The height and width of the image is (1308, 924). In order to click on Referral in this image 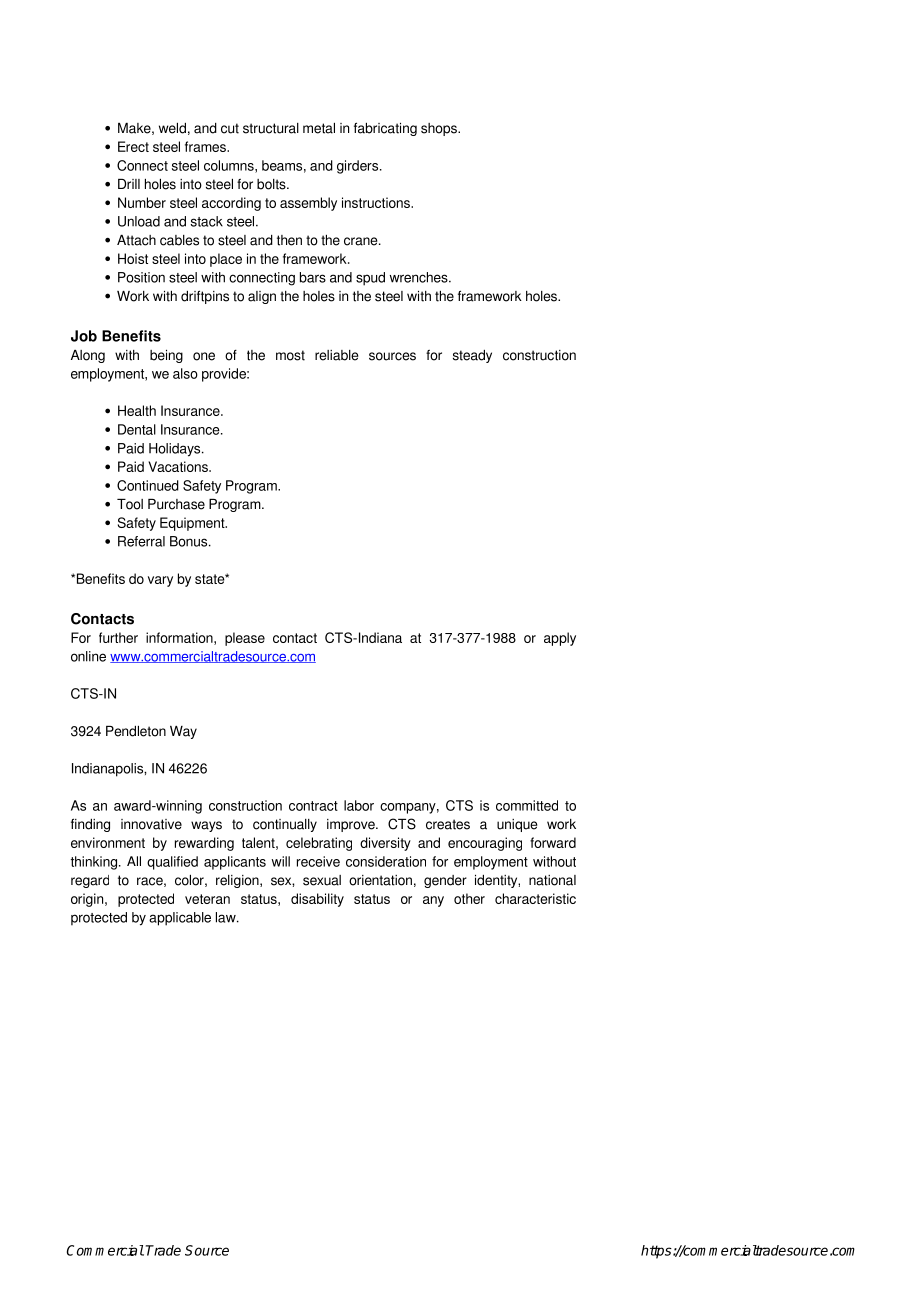, I will do `click(141, 541)`.
